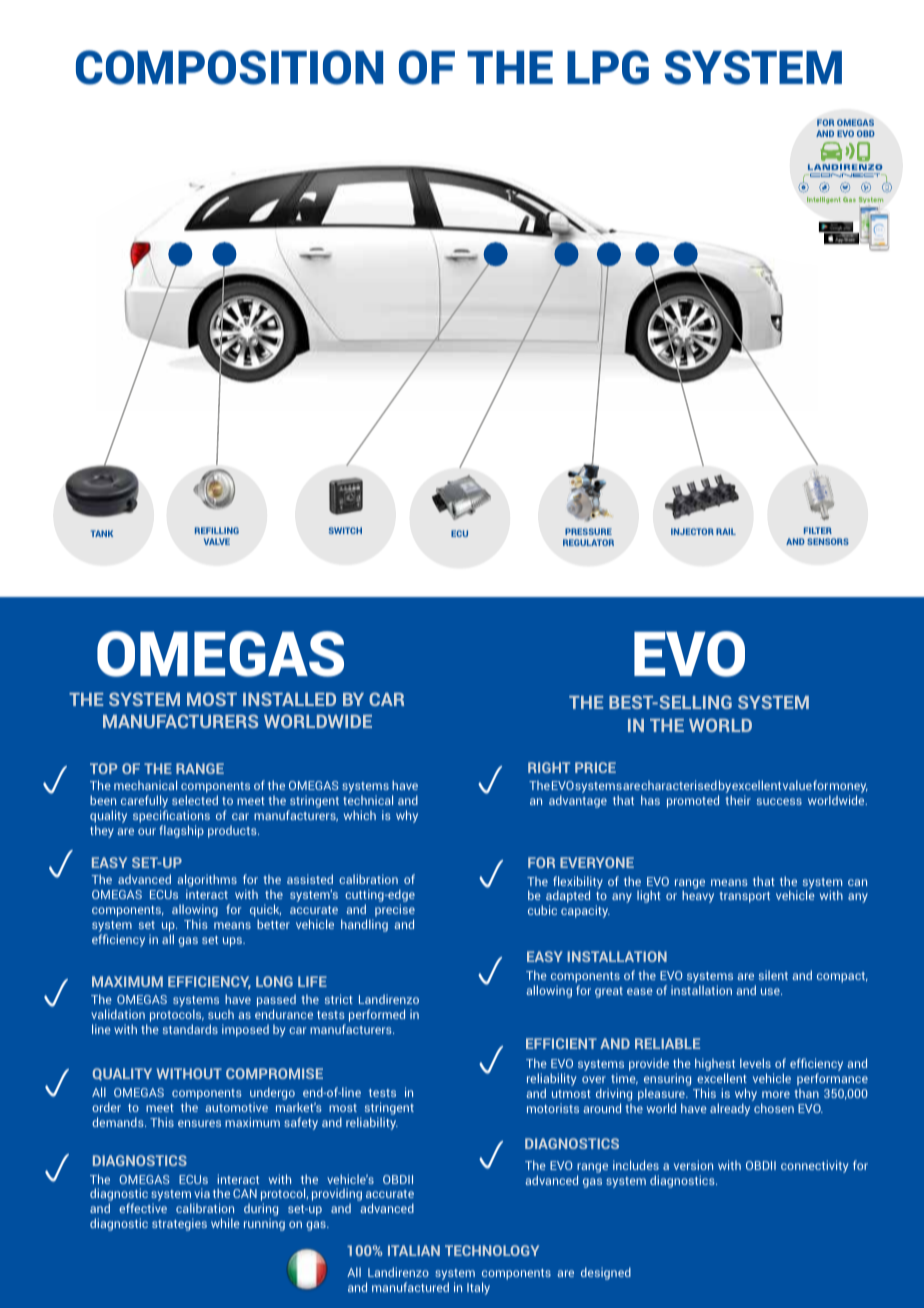 The height and width of the screenshot is (1308, 924). Describe the element at coordinates (542, 910) in the screenshot. I see `cubic` at that location.
